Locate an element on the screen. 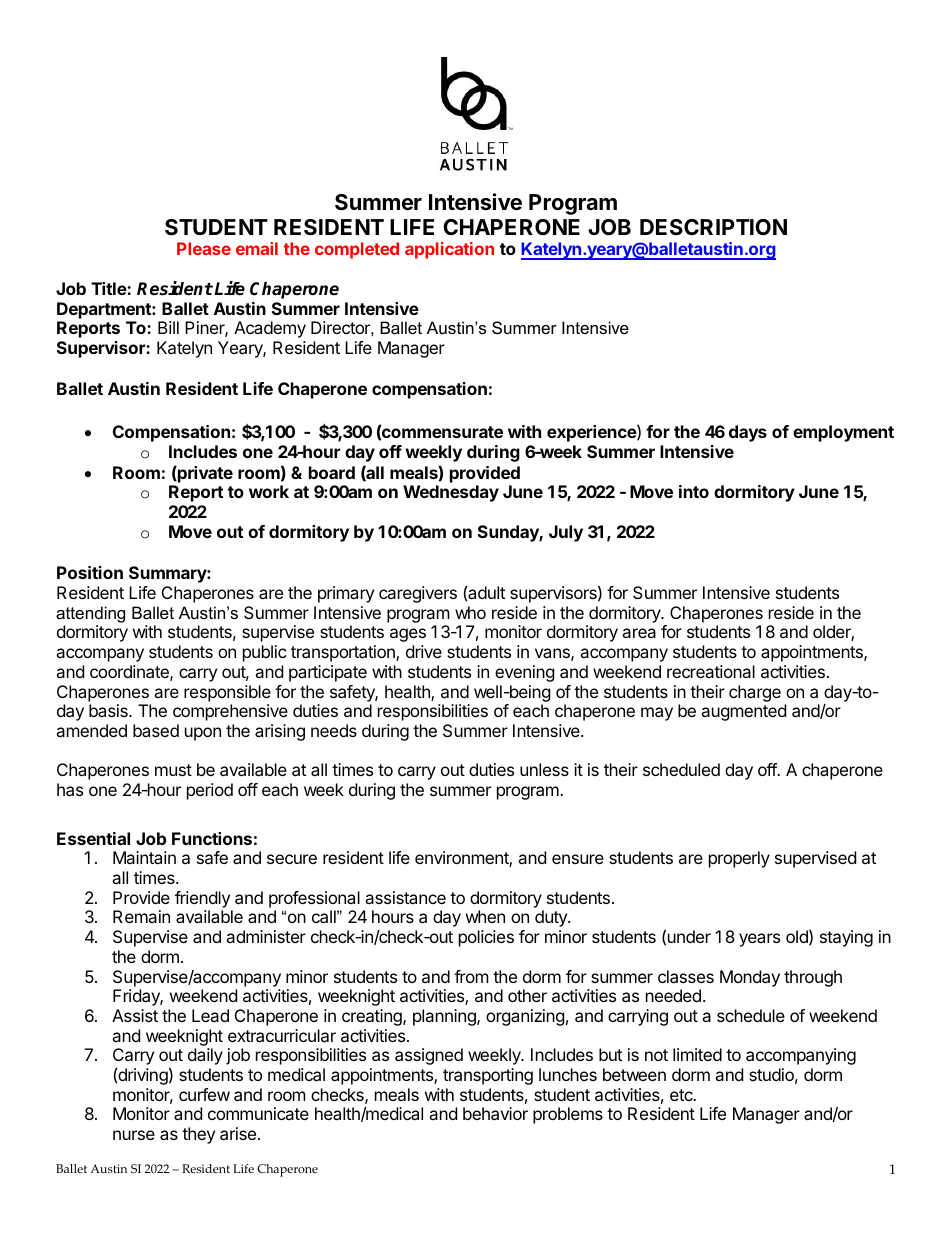 Image resolution: width=952 pixels, height=1233 pixels. DESCRIPTION is located at coordinates (713, 227).
